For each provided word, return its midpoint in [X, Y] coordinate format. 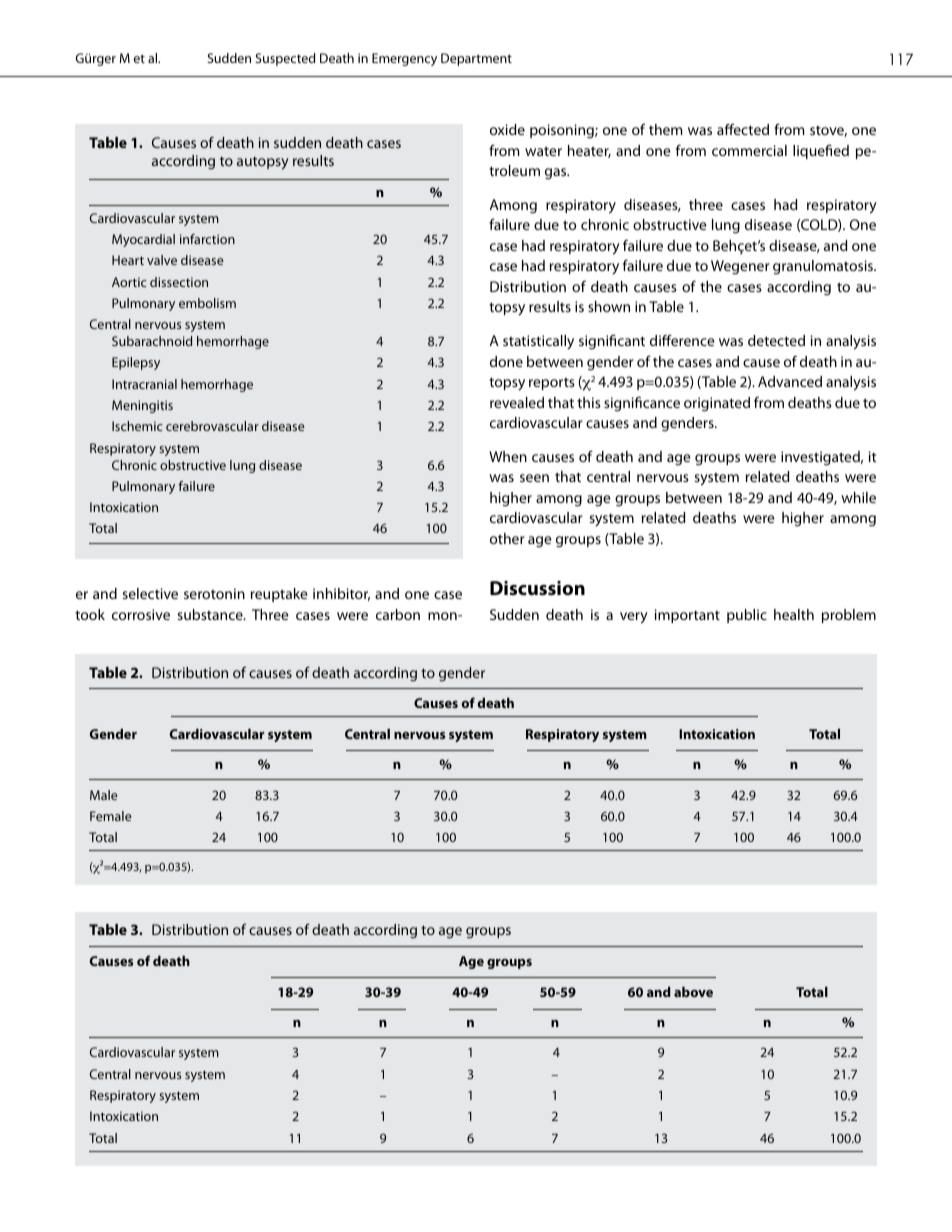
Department [476, 59]
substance [211, 614]
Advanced [790, 381]
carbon [398, 614]
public [747, 616]
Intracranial [144, 384]
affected [743, 129]
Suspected [285, 59]
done [506, 361]
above [693, 992]
